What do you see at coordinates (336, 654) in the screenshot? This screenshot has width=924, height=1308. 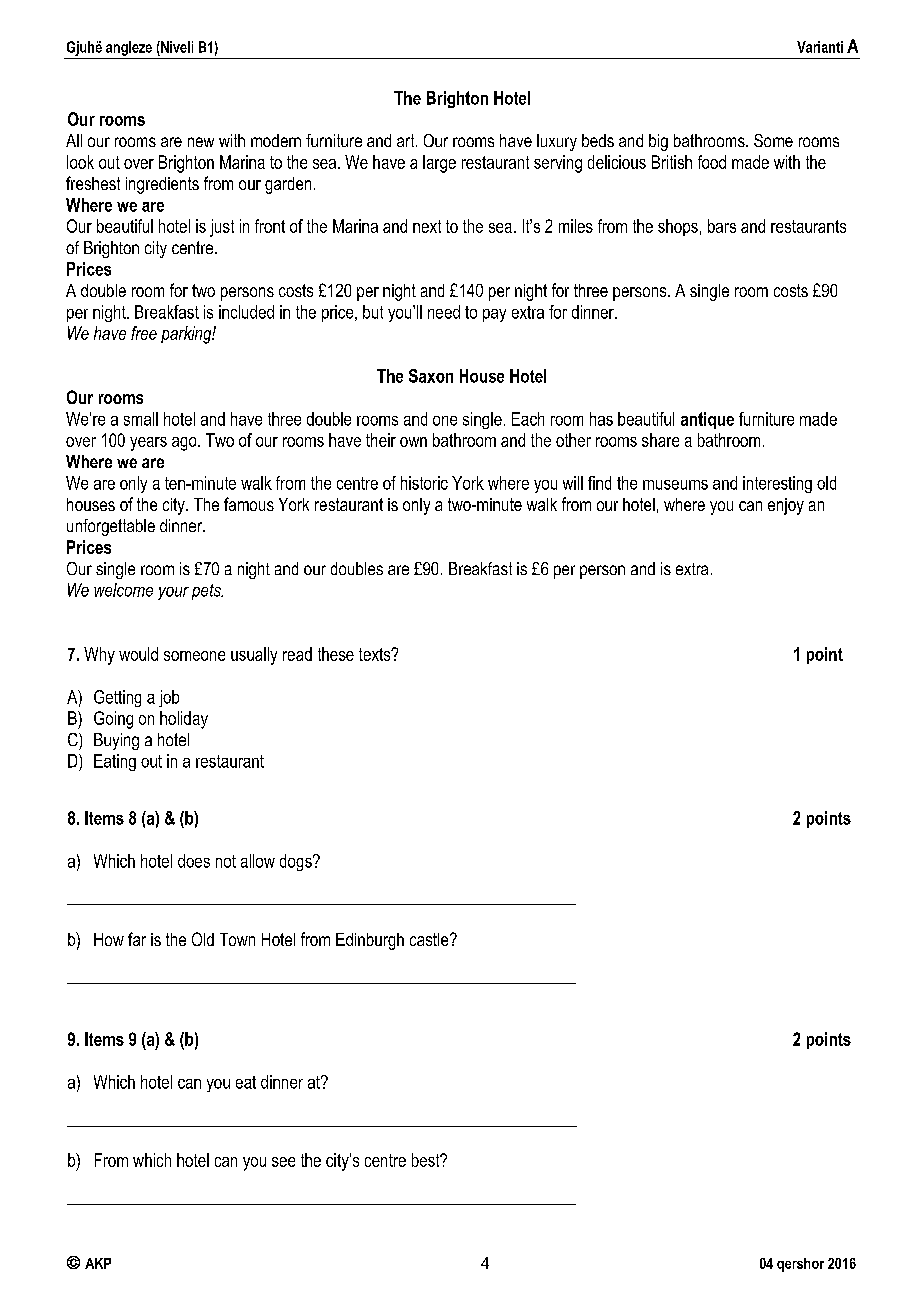 I see `these` at bounding box center [336, 654].
